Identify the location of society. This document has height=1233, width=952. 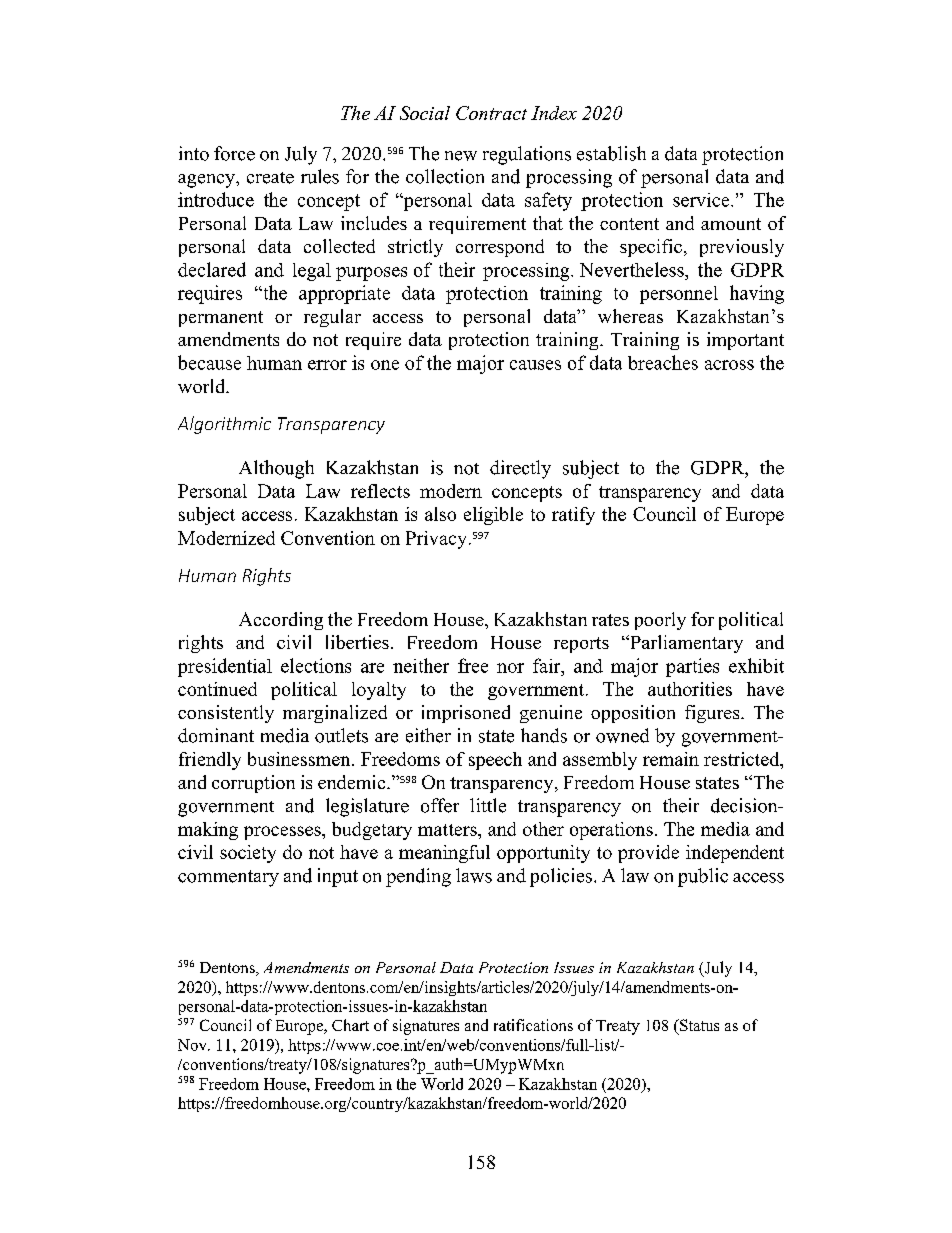
(248, 854).
